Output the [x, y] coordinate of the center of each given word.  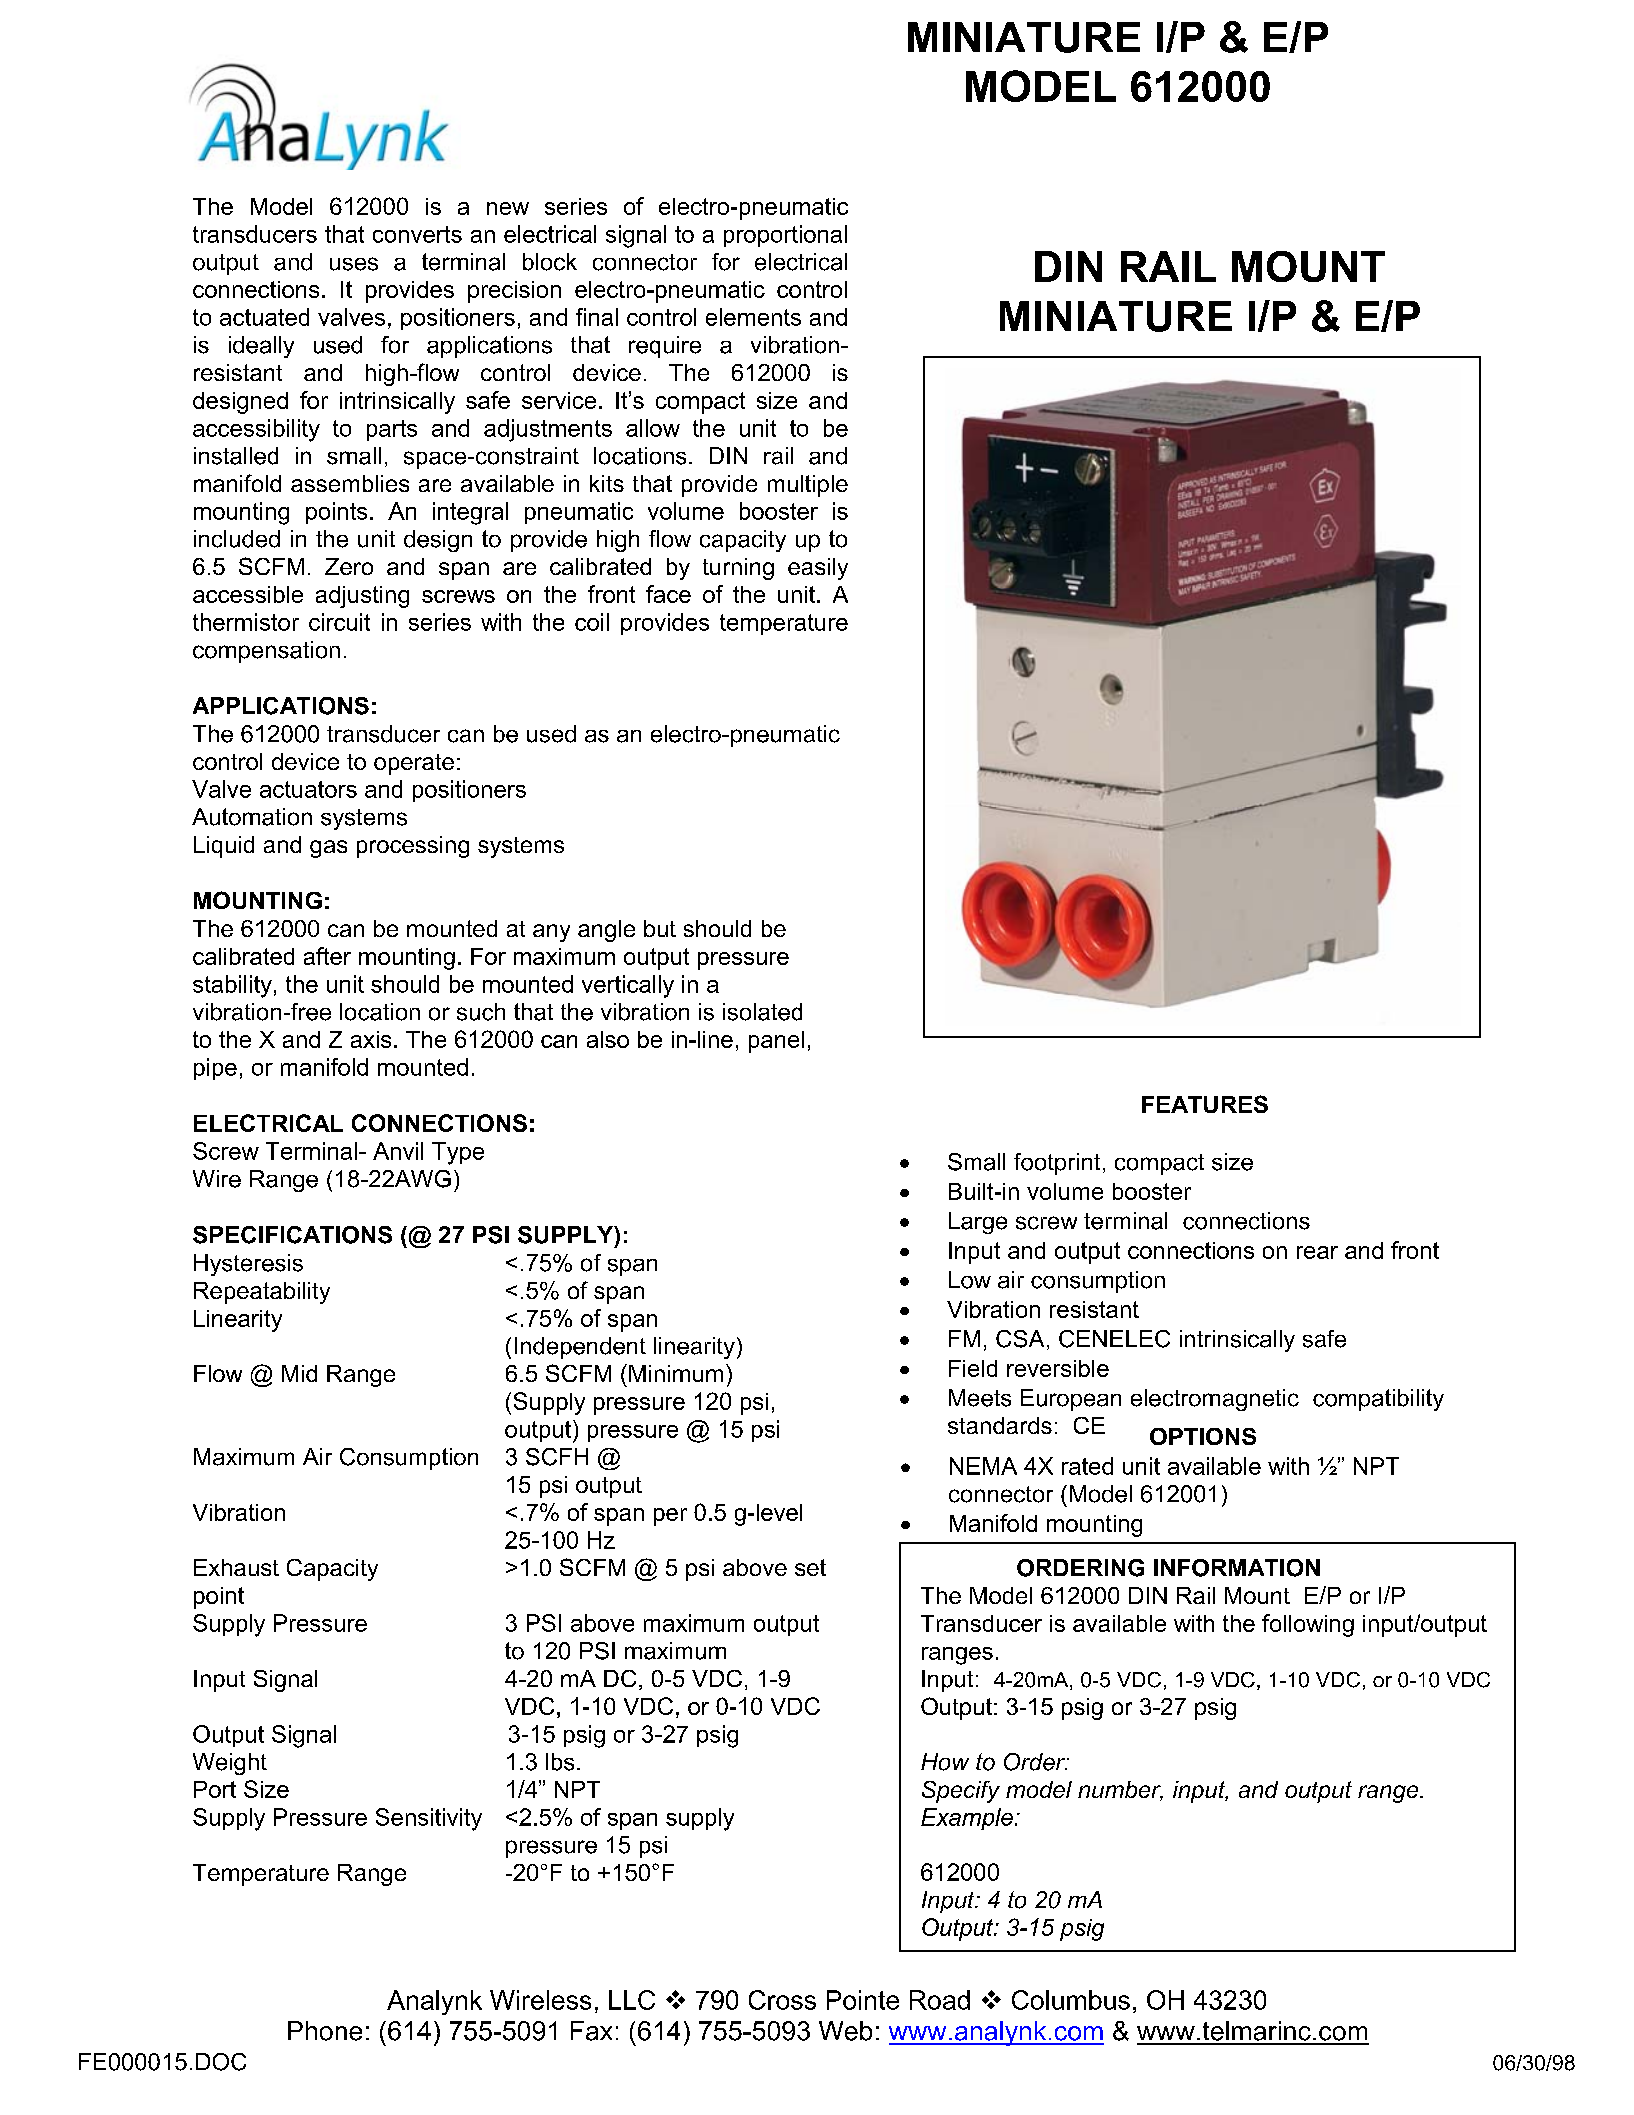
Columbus [1071, 2000]
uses [354, 264]
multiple [808, 486]
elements [753, 317]
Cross [782, 2000]
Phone [325, 2031]
